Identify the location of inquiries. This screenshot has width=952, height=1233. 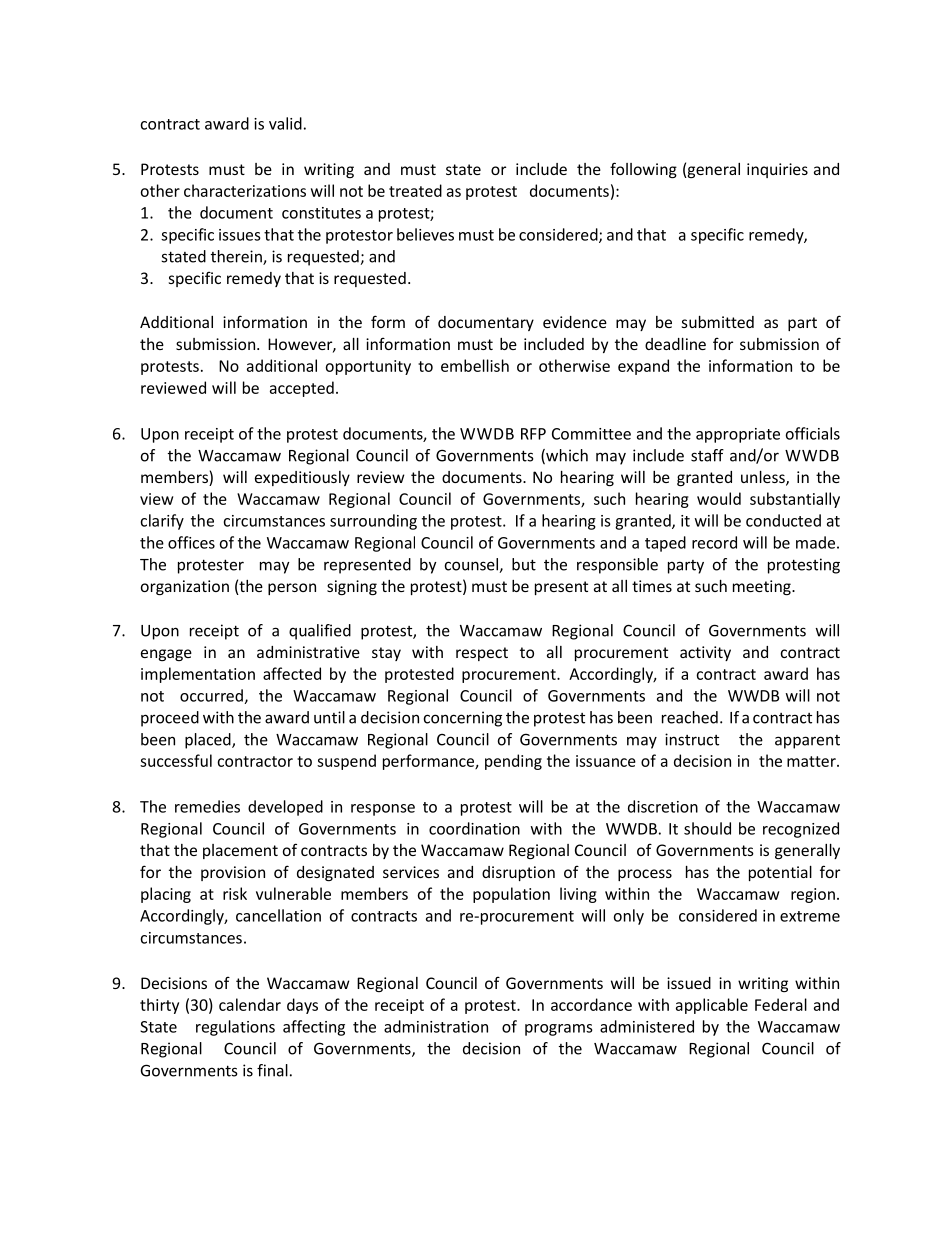
(777, 170).
